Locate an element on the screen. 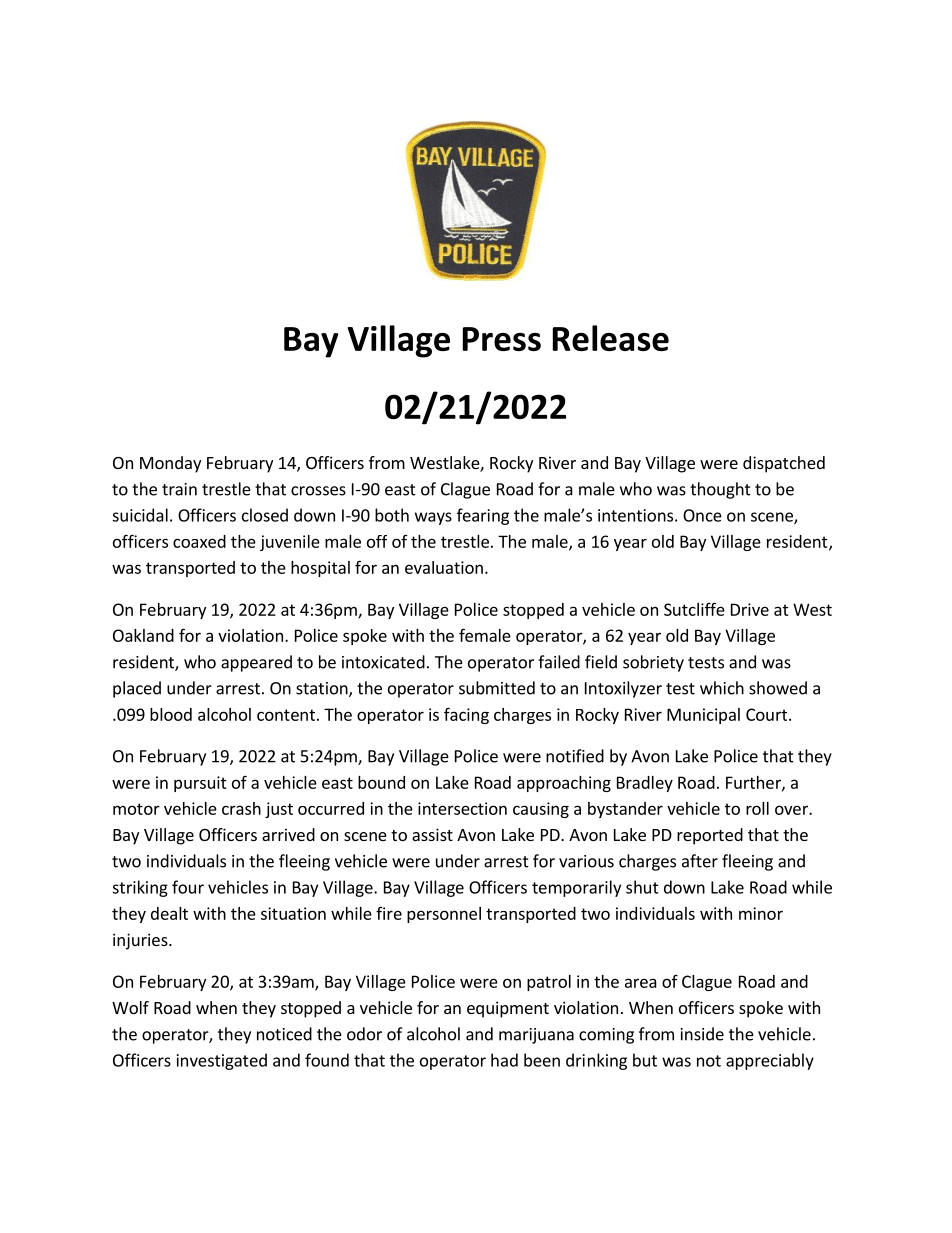  Release is located at coordinates (611, 338).
